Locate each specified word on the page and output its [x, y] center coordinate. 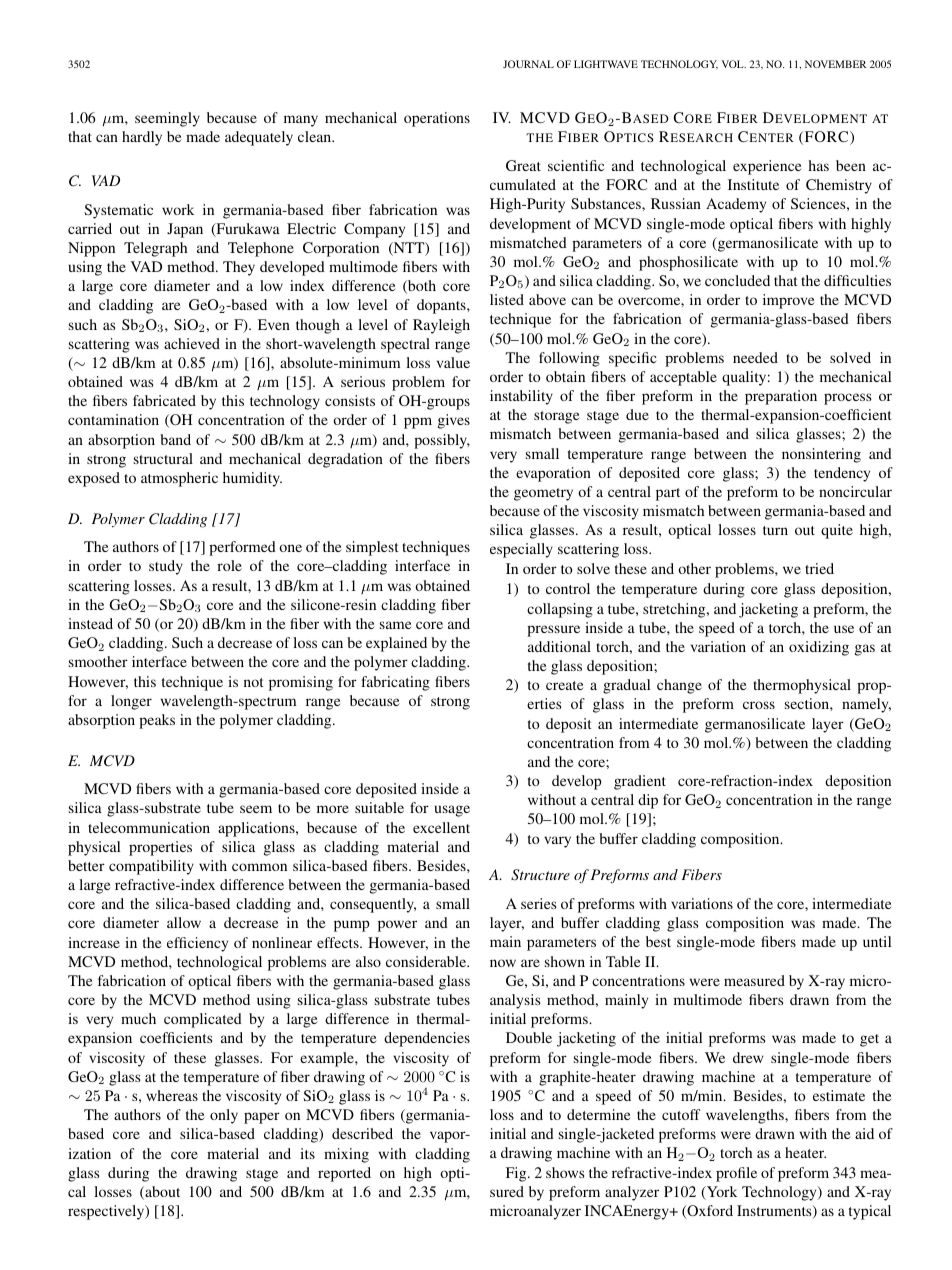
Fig [517, 1174]
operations [437, 119]
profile [736, 1174]
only [224, 1116]
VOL [734, 64]
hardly [142, 138]
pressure [553, 631]
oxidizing [819, 648]
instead [90, 623]
